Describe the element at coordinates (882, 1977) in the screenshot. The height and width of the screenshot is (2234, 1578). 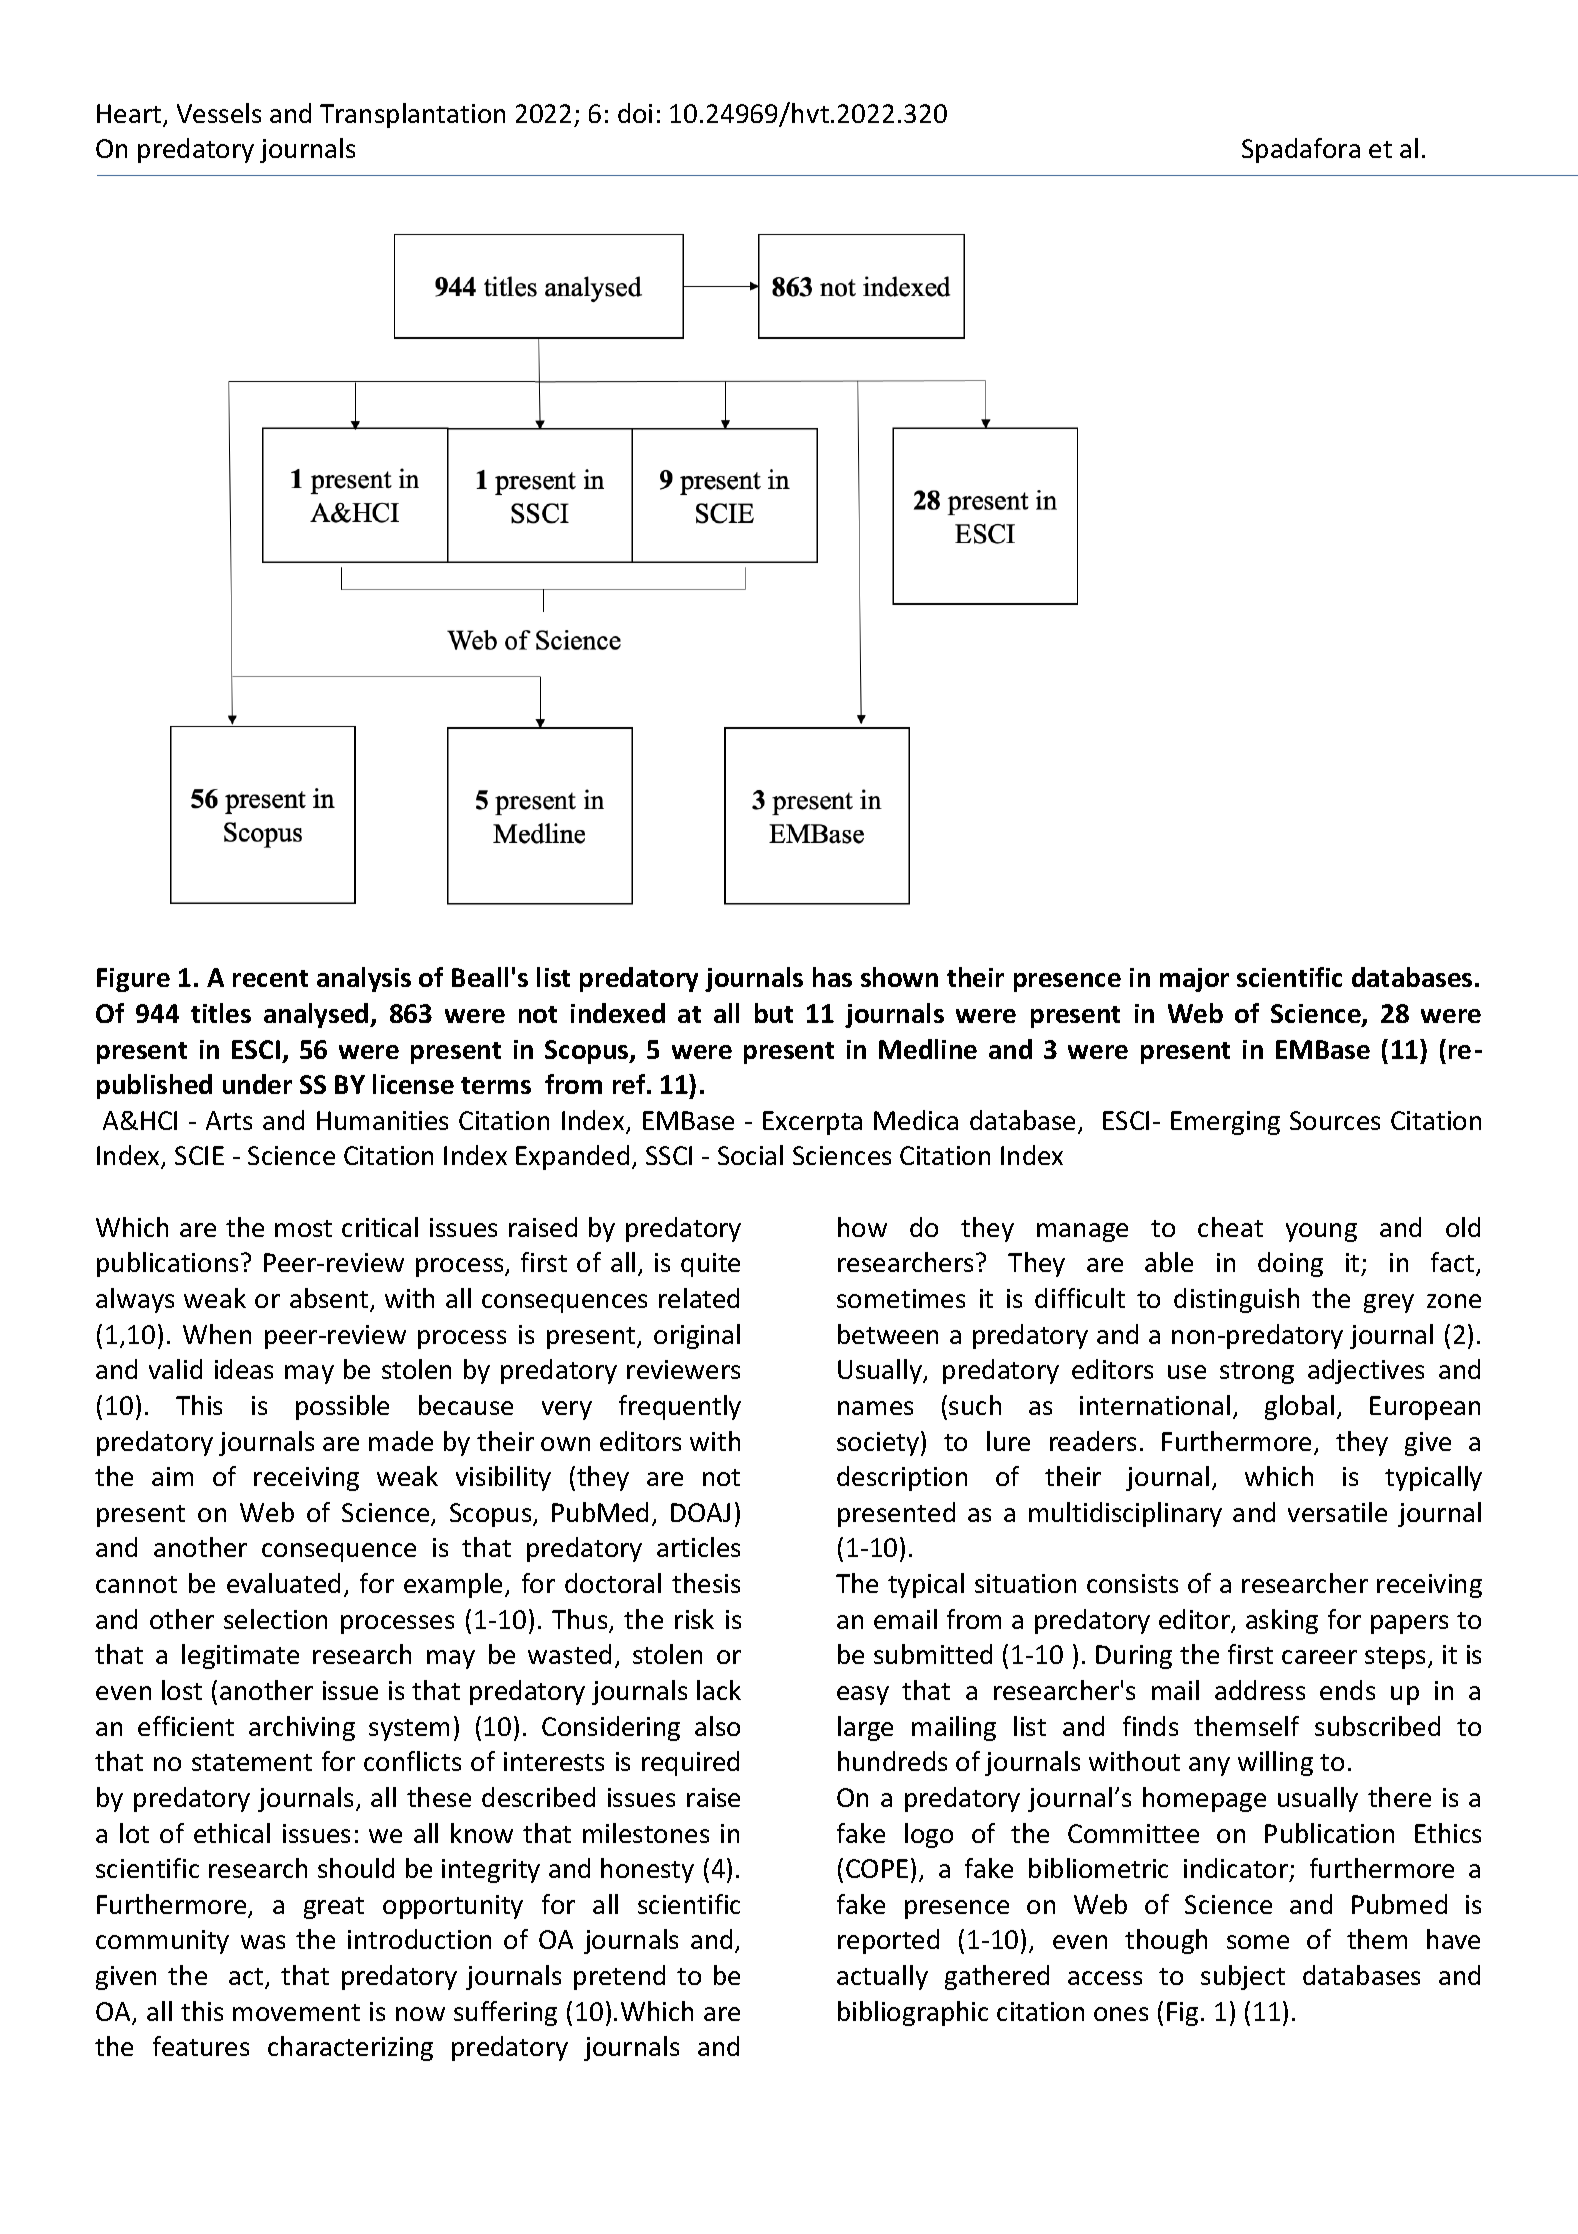
I see `actually` at that location.
